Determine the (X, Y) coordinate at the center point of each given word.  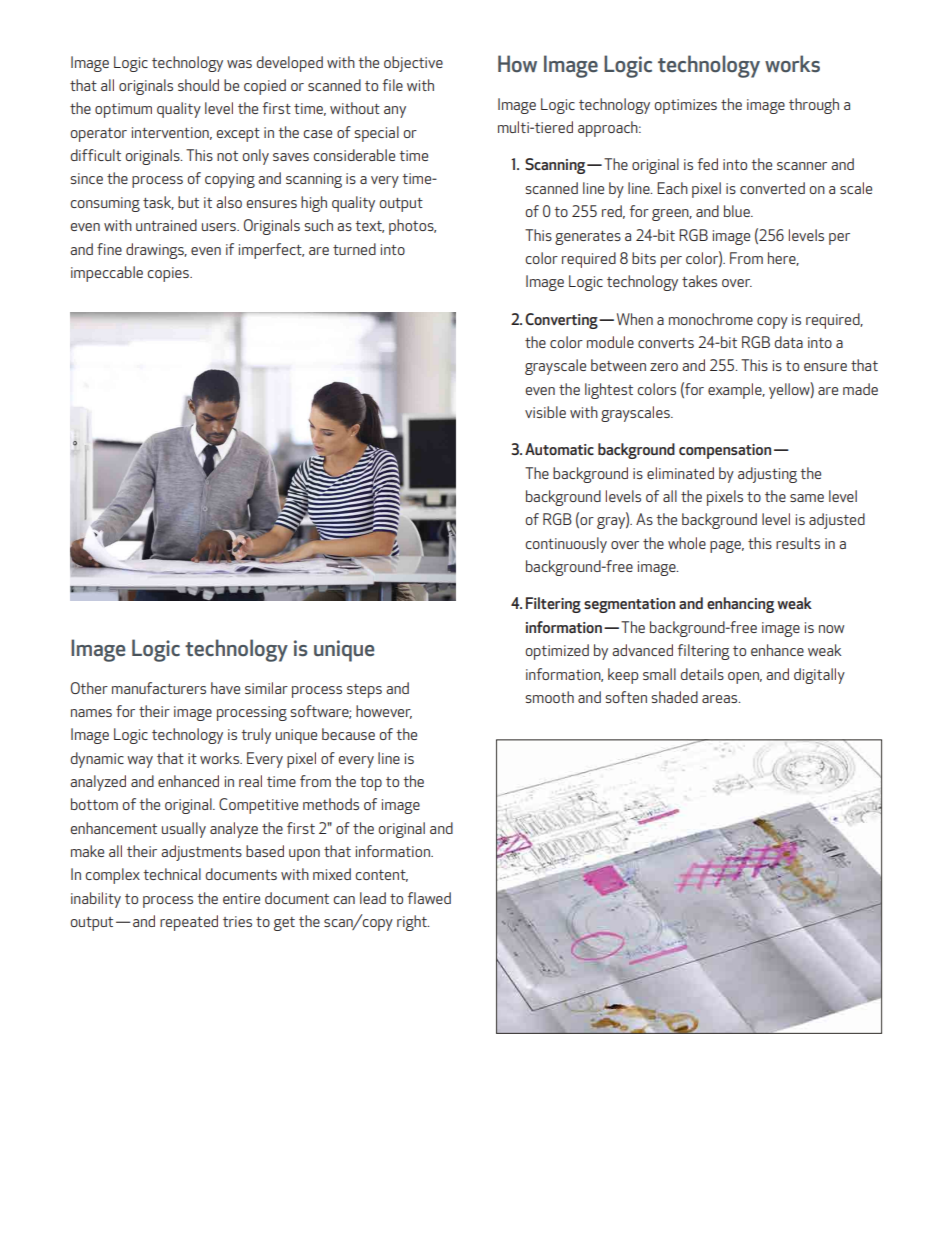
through (814, 106)
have (225, 688)
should (198, 85)
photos (412, 227)
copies (169, 274)
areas (721, 699)
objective (413, 64)
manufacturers (159, 688)
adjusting (767, 475)
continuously (566, 545)
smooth (549, 697)
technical (172, 874)
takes (699, 281)
